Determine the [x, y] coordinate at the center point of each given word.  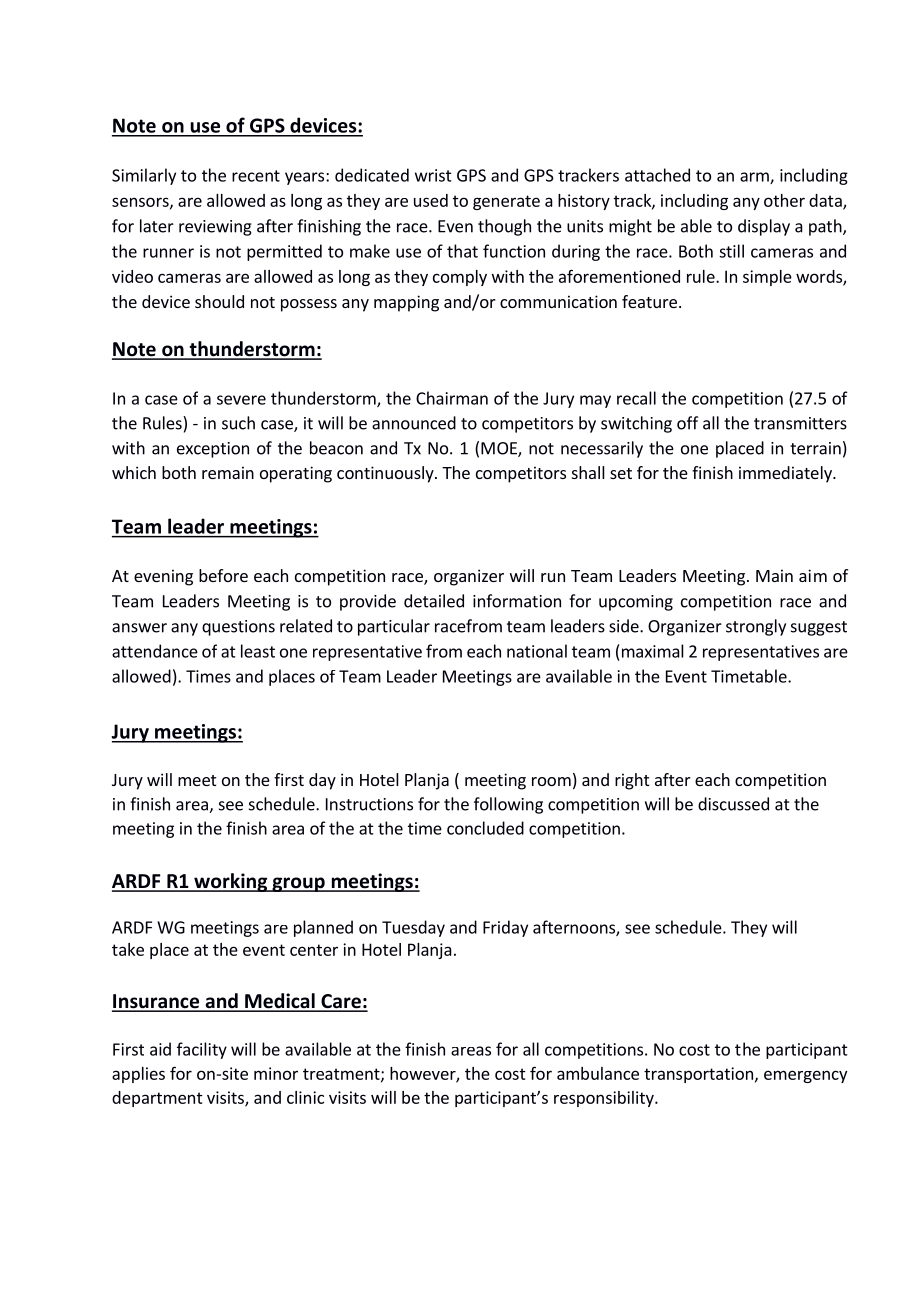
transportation [698, 1075]
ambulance [598, 1073]
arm [755, 178]
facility [202, 1050]
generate [506, 202]
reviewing [215, 228]
